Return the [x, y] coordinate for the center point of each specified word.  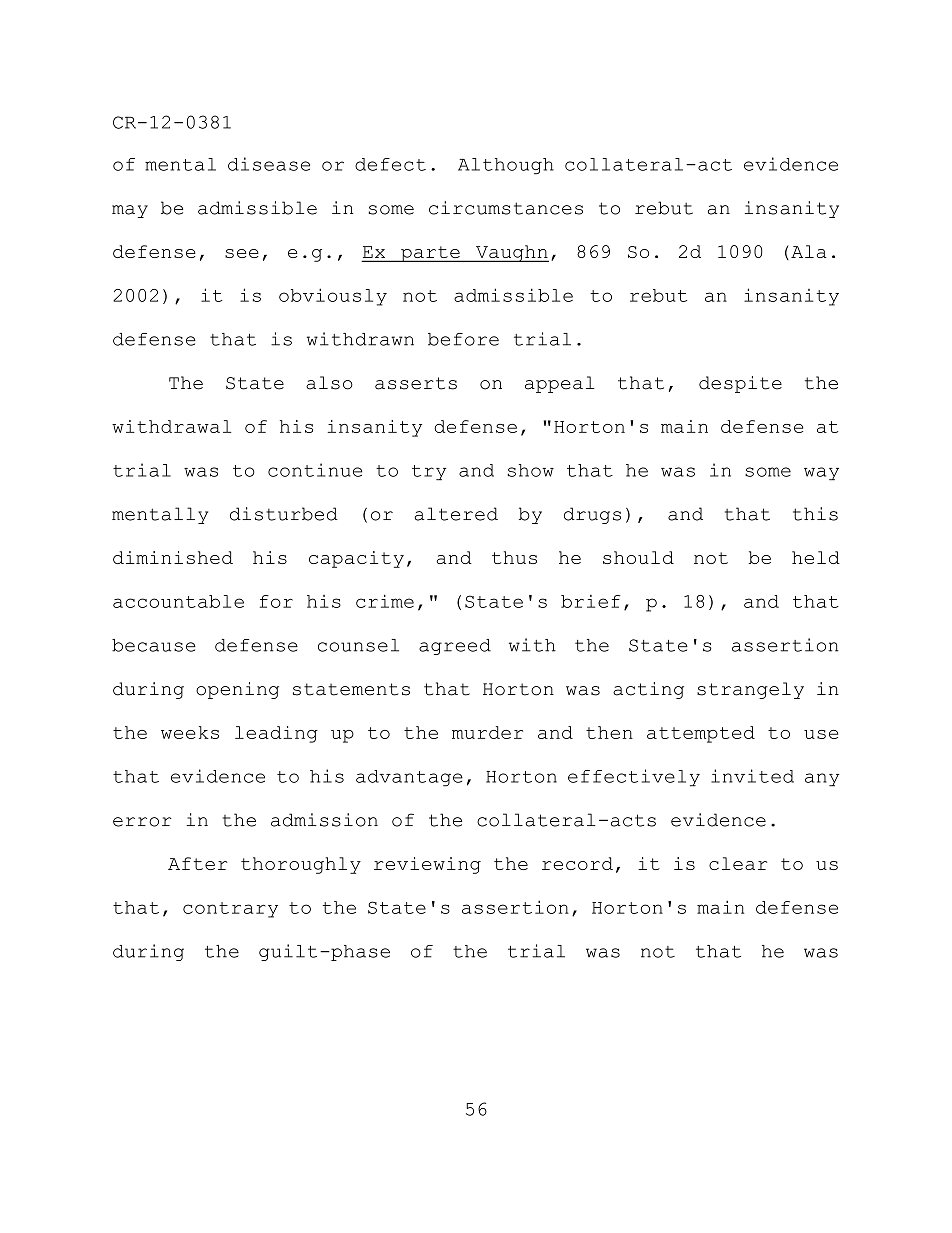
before [463, 339]
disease [269, 164]
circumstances [506, 208]
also [329, 383]
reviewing [427, 865]
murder [487, 732]
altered [456, 514]
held [816, 557]
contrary [230, 910]
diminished [173, 557]
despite [740, 384]
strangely [750, 690]
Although [506, 166]
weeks [190, 732]
